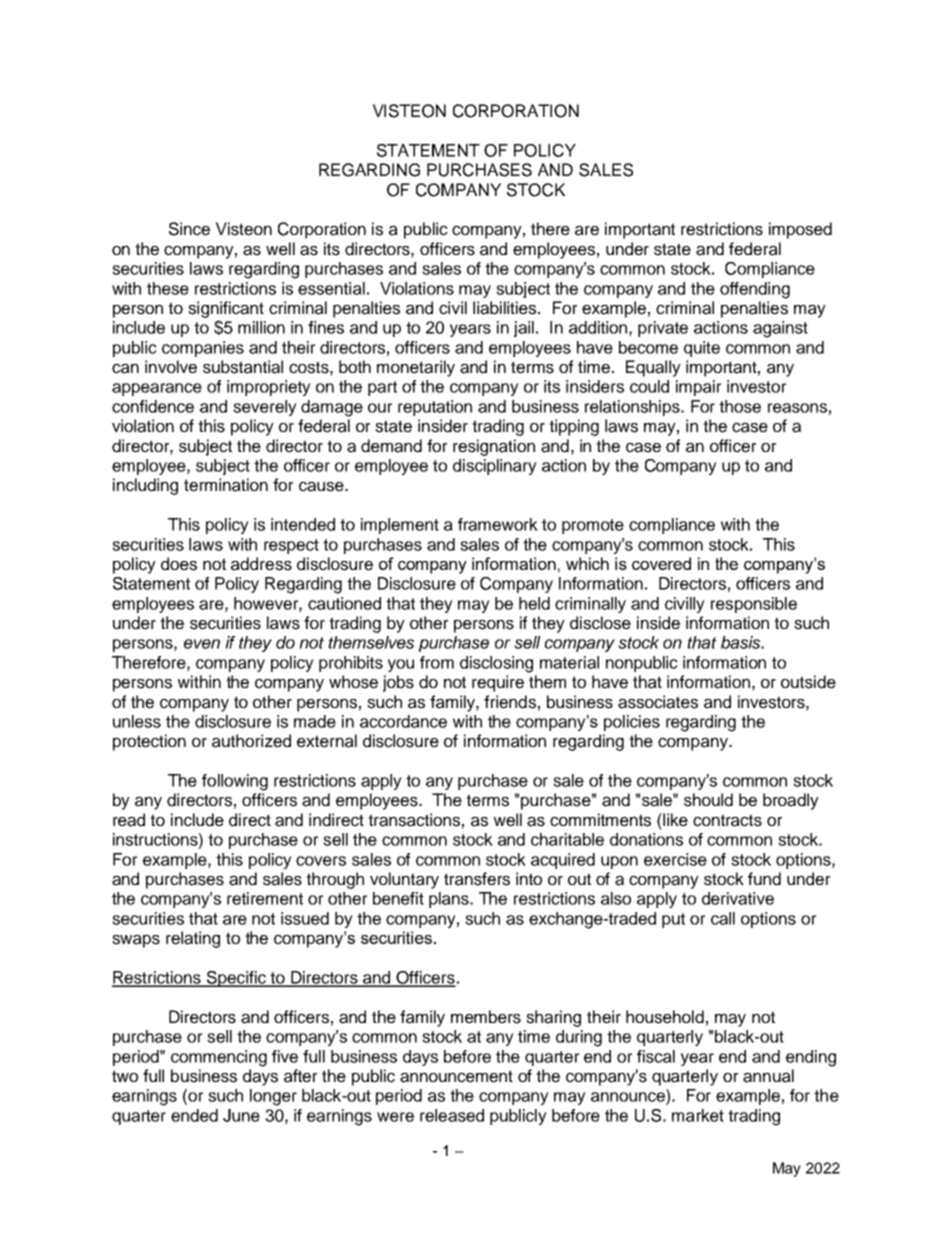 This document has width=952, height=1233. I want to click on termination, so click(226, 485).
